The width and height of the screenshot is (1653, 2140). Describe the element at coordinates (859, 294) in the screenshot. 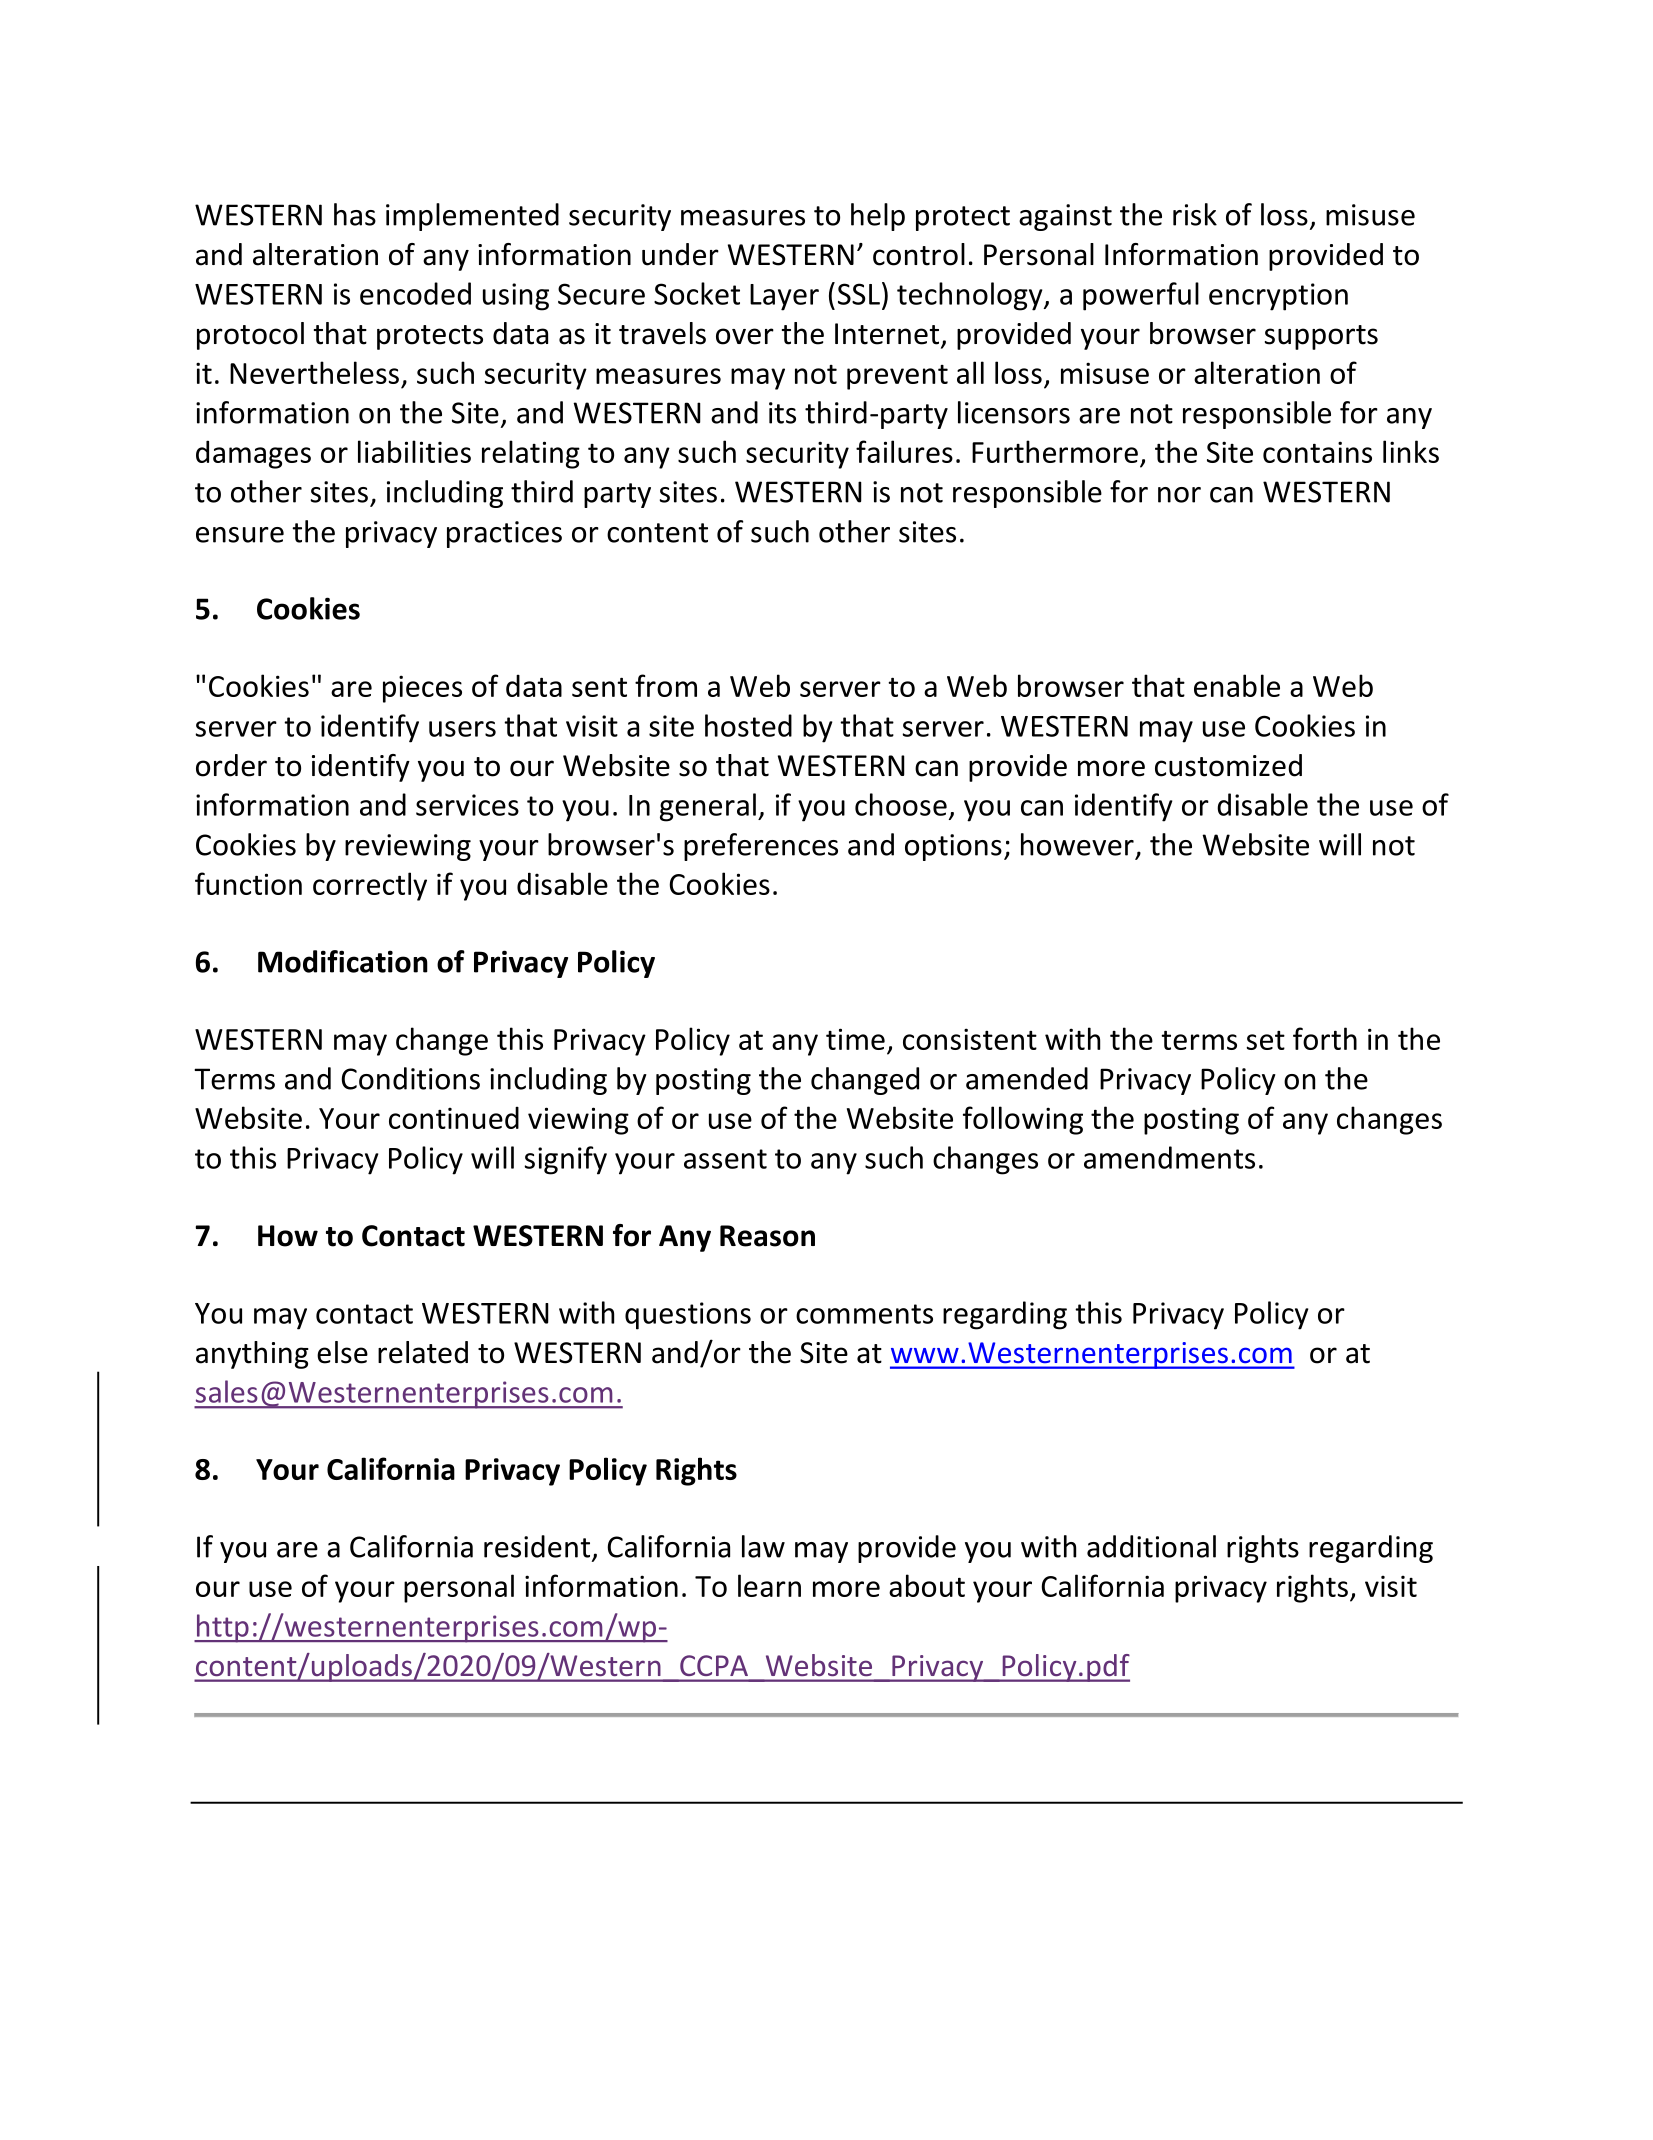

I see `SSL` at that location.
